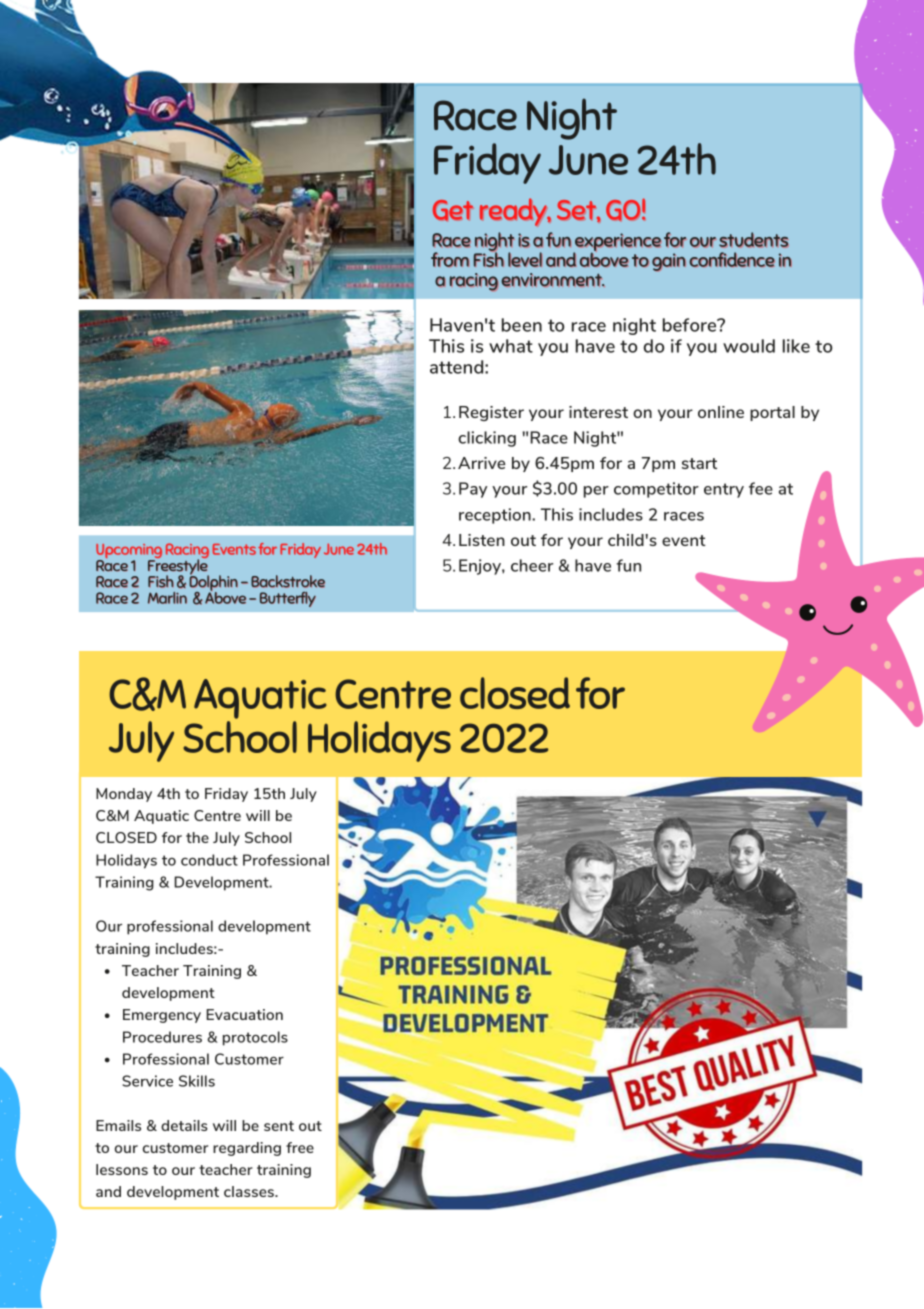 This screenshot has width=924, height=1309. I want to click on Upcoming, so click(129, 552).
